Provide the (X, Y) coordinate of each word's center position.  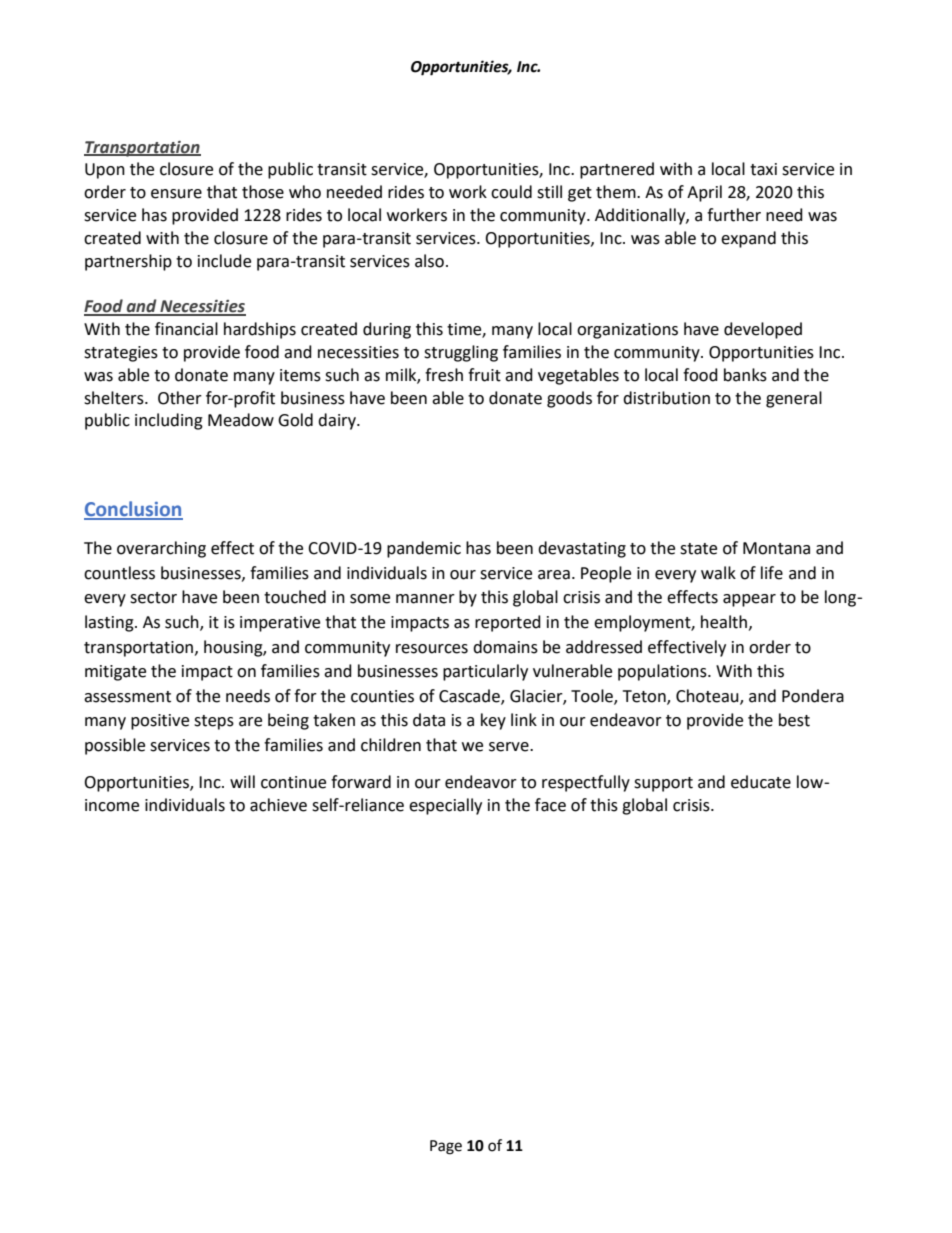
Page (446, 1147)
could (511, 192)
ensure (176, 194)
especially (445, 806)
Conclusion (133, 510)
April (704, 193)
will (242, 781)
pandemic (424, 549)
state (698, 549)
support (663, 784)
